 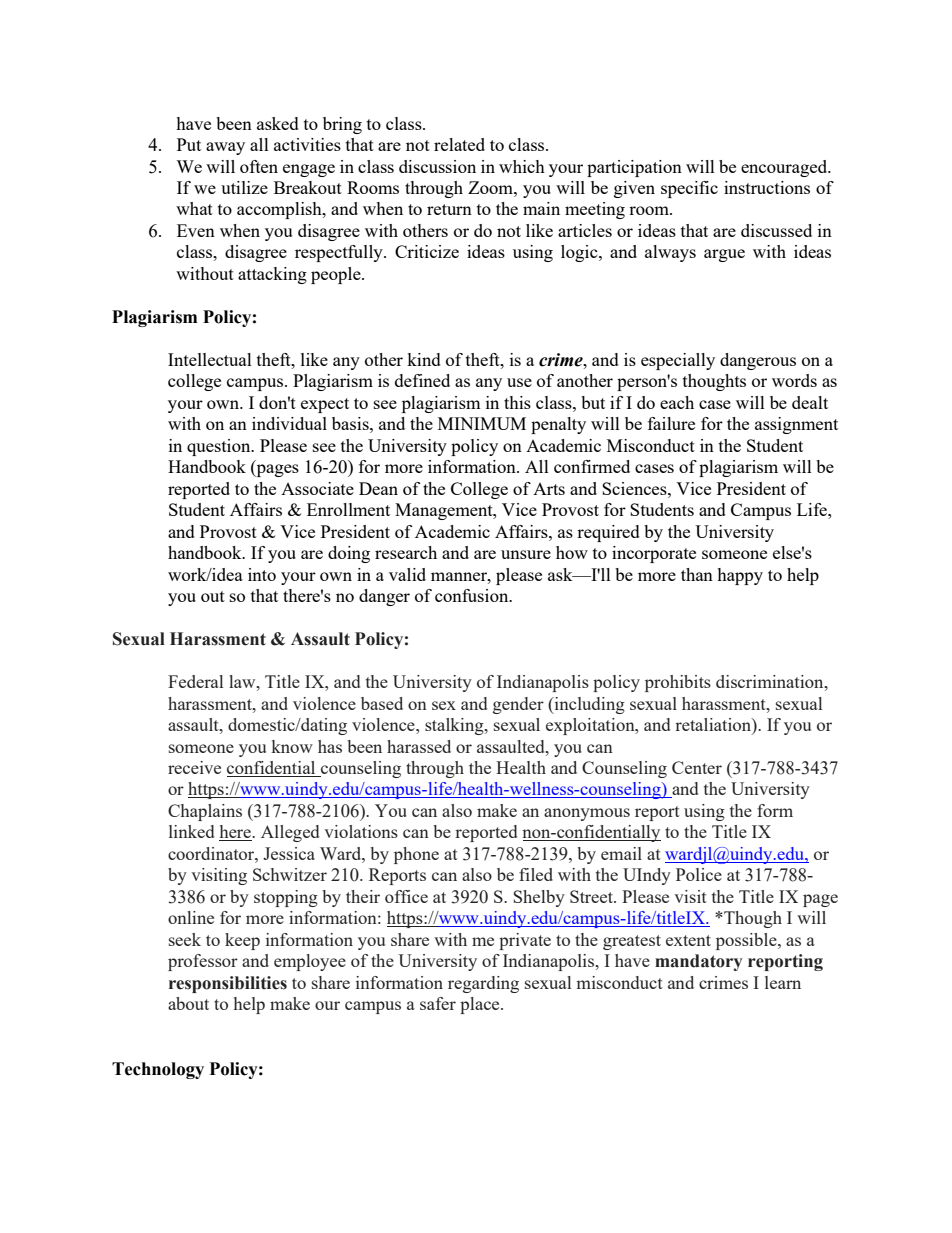 I want to click on encouraged, so click(x=785, y=168).
